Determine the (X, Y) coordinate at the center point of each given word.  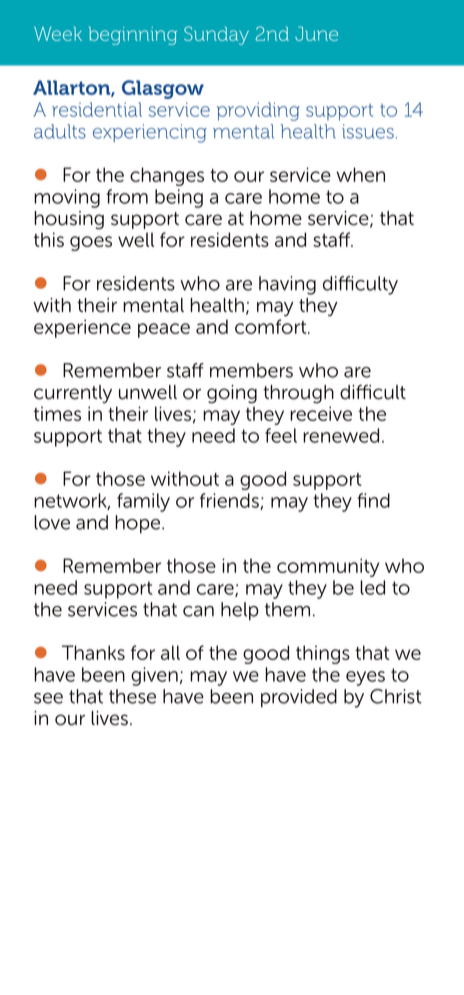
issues (368, 131)
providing (258, 111)
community (328, 567)
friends (230, 501)
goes (91, 243)
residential (97, 109)
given (154, 676)
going (232, 394)
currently (73, 394)
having (287, 285)
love (52, 522)
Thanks (93, 652)
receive (321, 413)
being (179, 198)
